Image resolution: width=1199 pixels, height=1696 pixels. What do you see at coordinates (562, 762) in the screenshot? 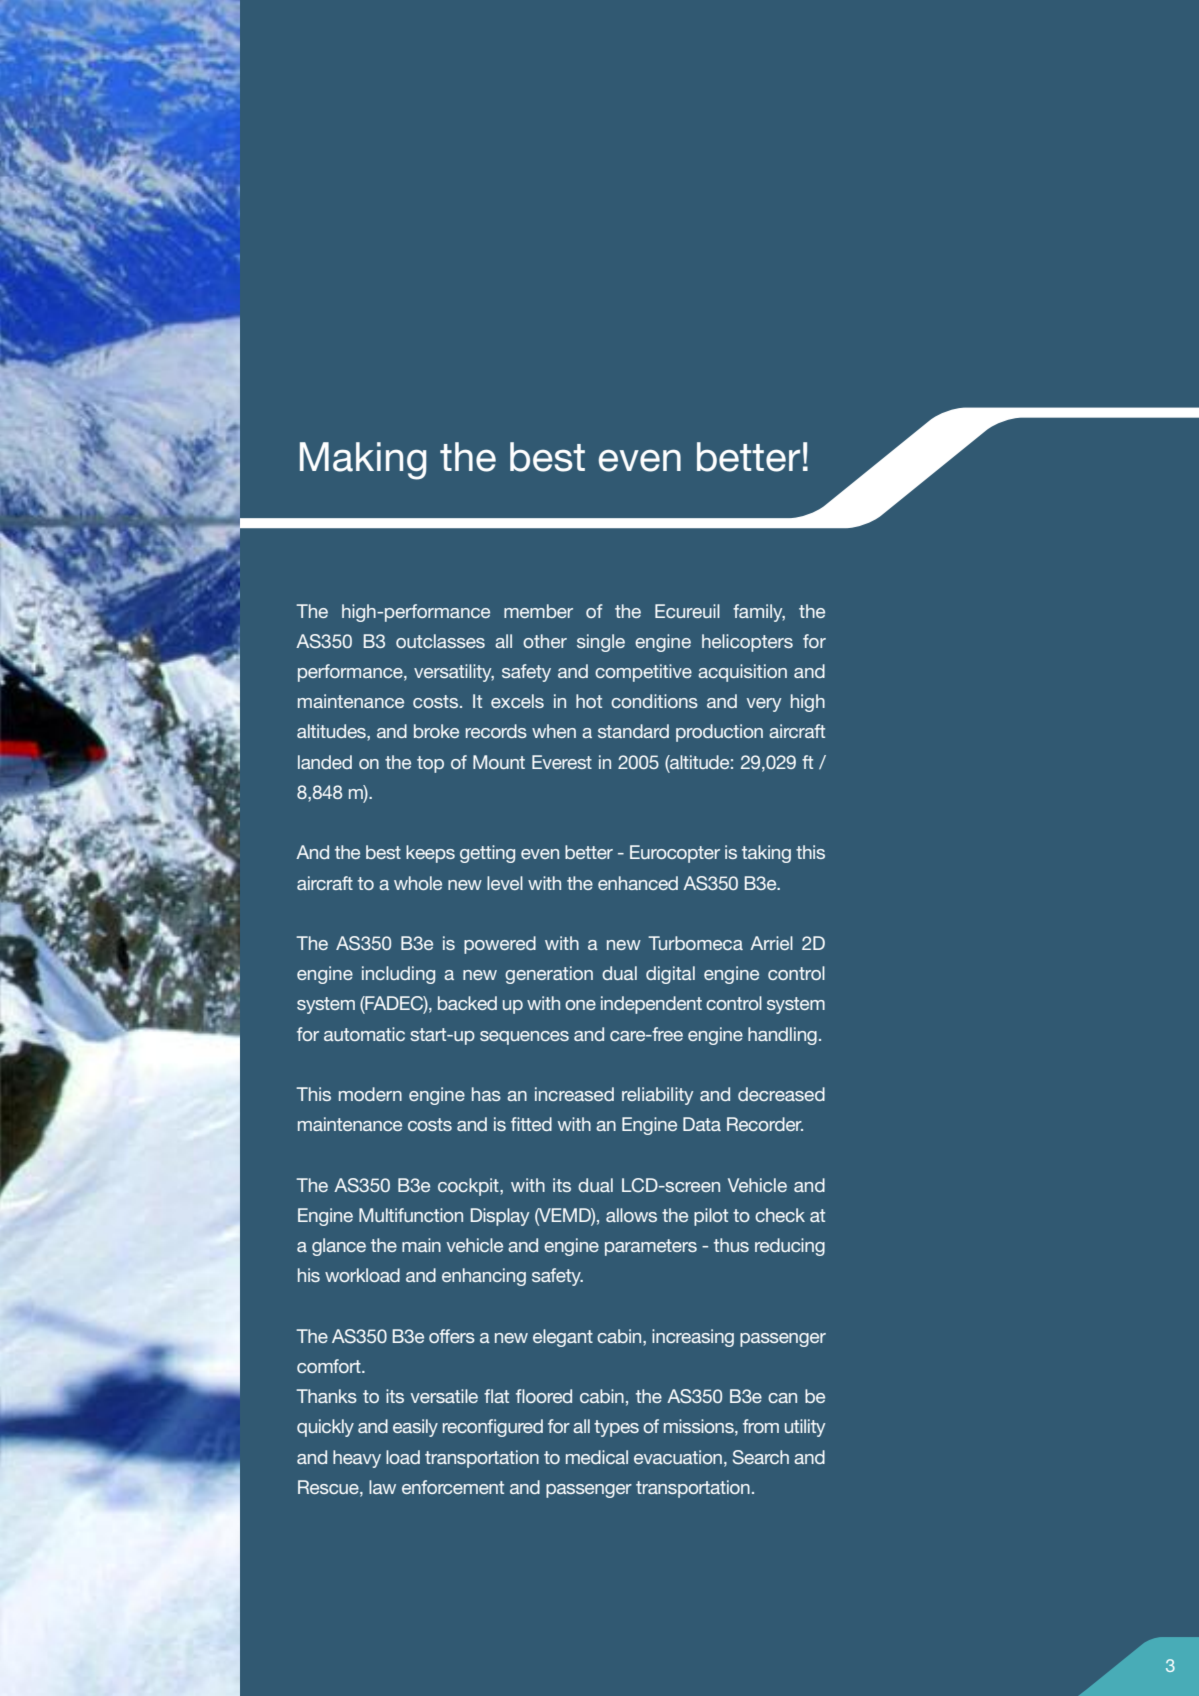
I see `Everest` at bounding box center [562, 762].
